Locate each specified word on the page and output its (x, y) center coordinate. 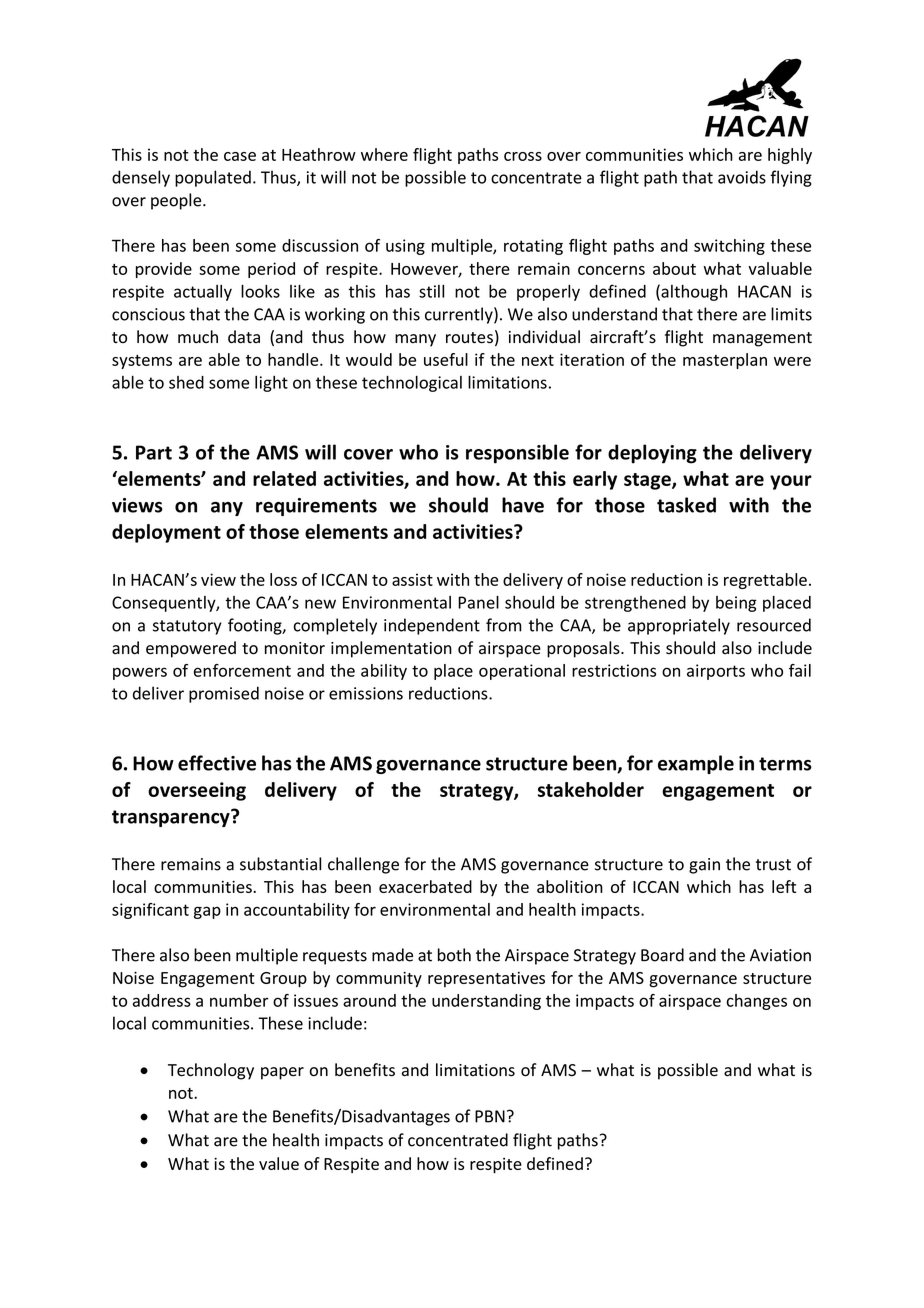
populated (213, 178)
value (279, 1163)
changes (756, 1002)
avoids (742, 177)
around (369, 1000)
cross (523, 156)
